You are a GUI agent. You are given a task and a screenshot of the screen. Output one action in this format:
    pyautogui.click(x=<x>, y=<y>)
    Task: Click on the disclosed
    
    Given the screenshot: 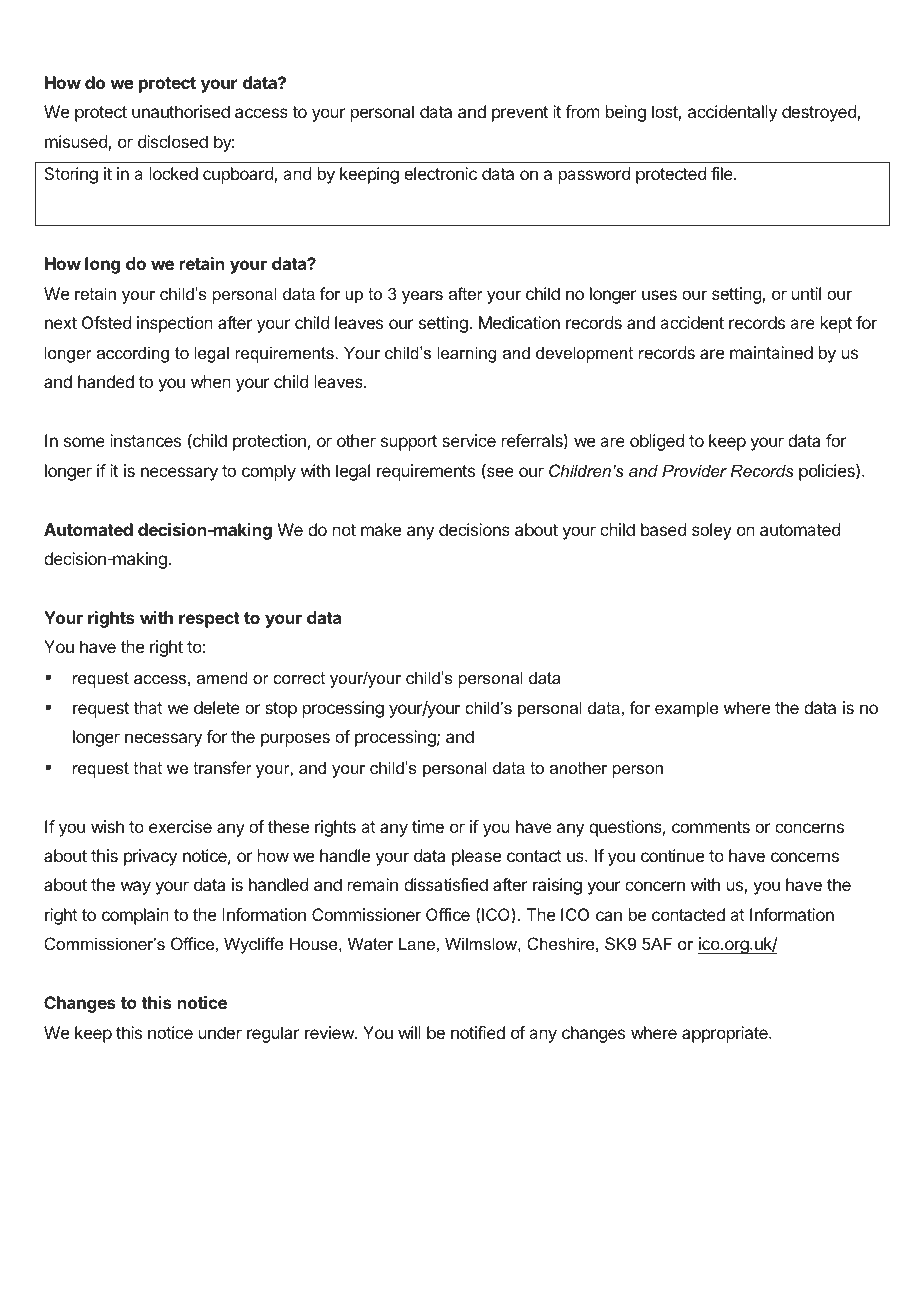 What is the action you would take?
    pyautogui.click(x=173, y=141)
